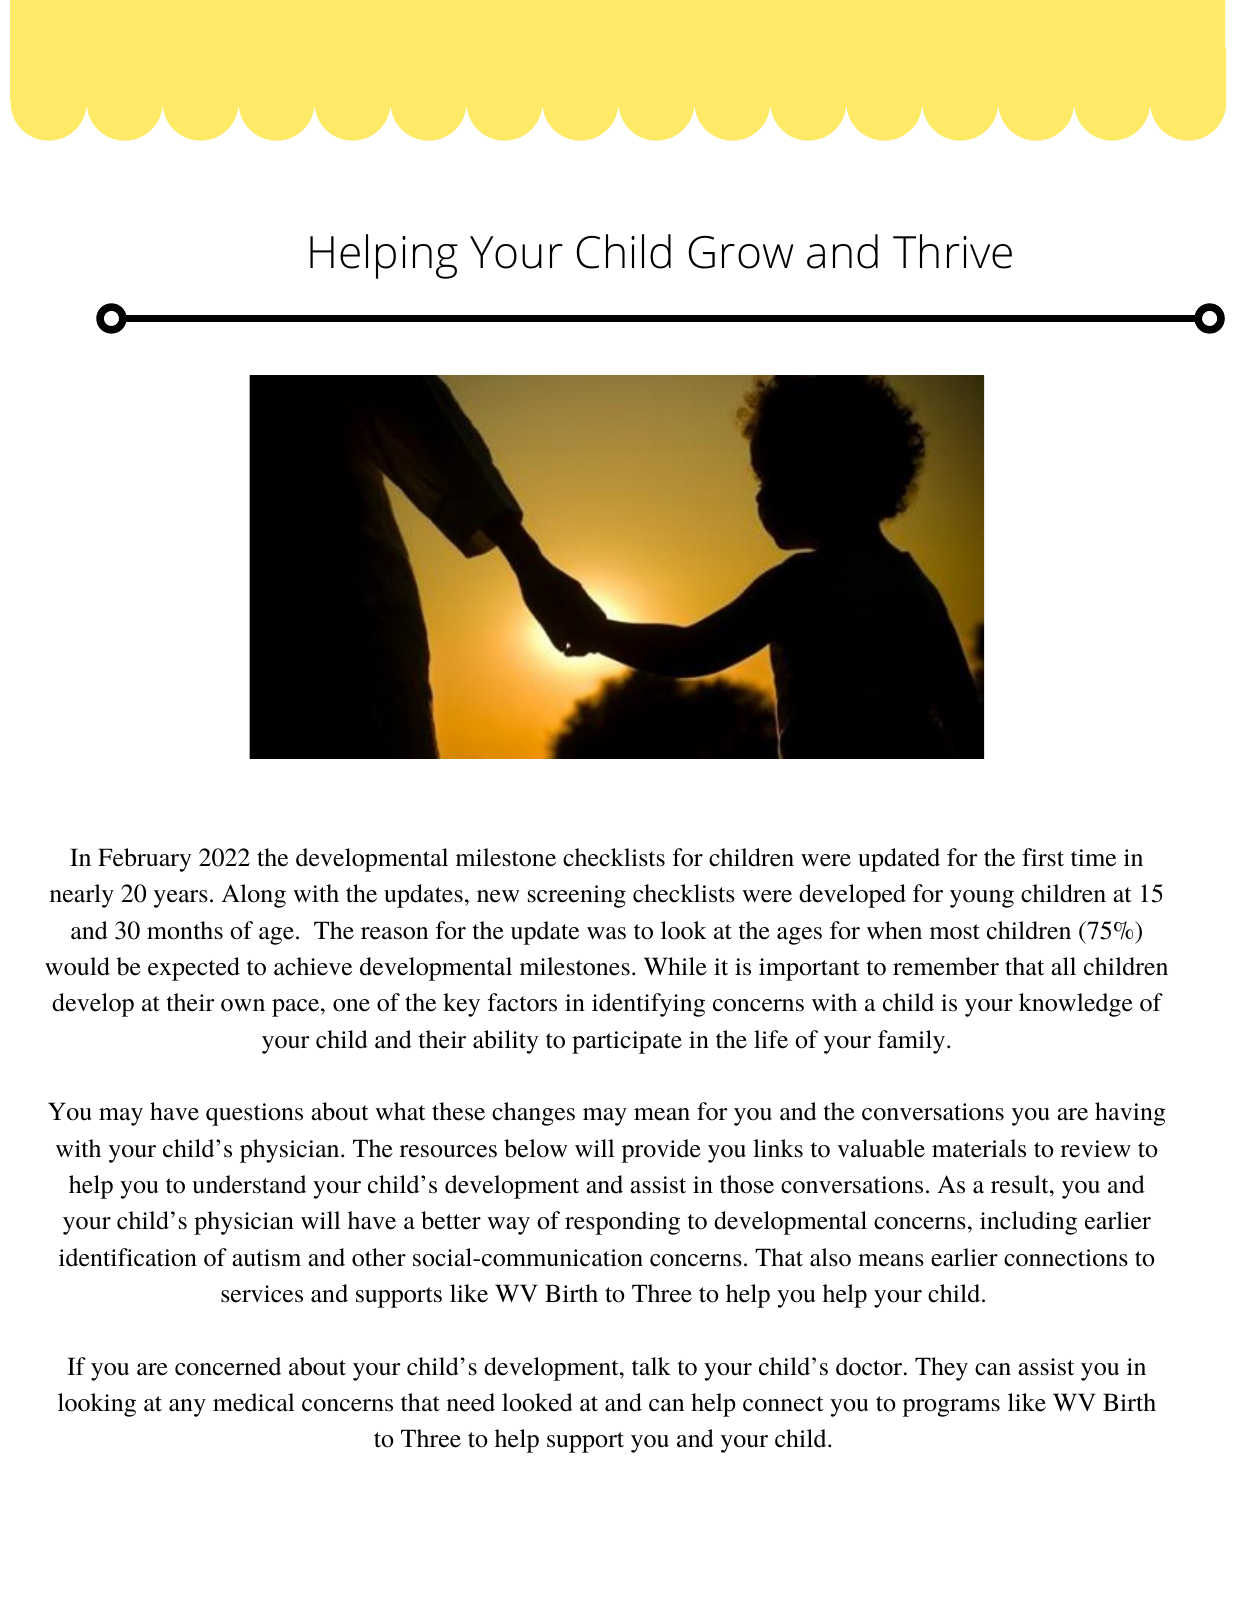 The image size is (1236, 1599). What do you see at coordinates (979, 1148) in the screenshot?
I see `materials` at bounding box center [979, 1148].
